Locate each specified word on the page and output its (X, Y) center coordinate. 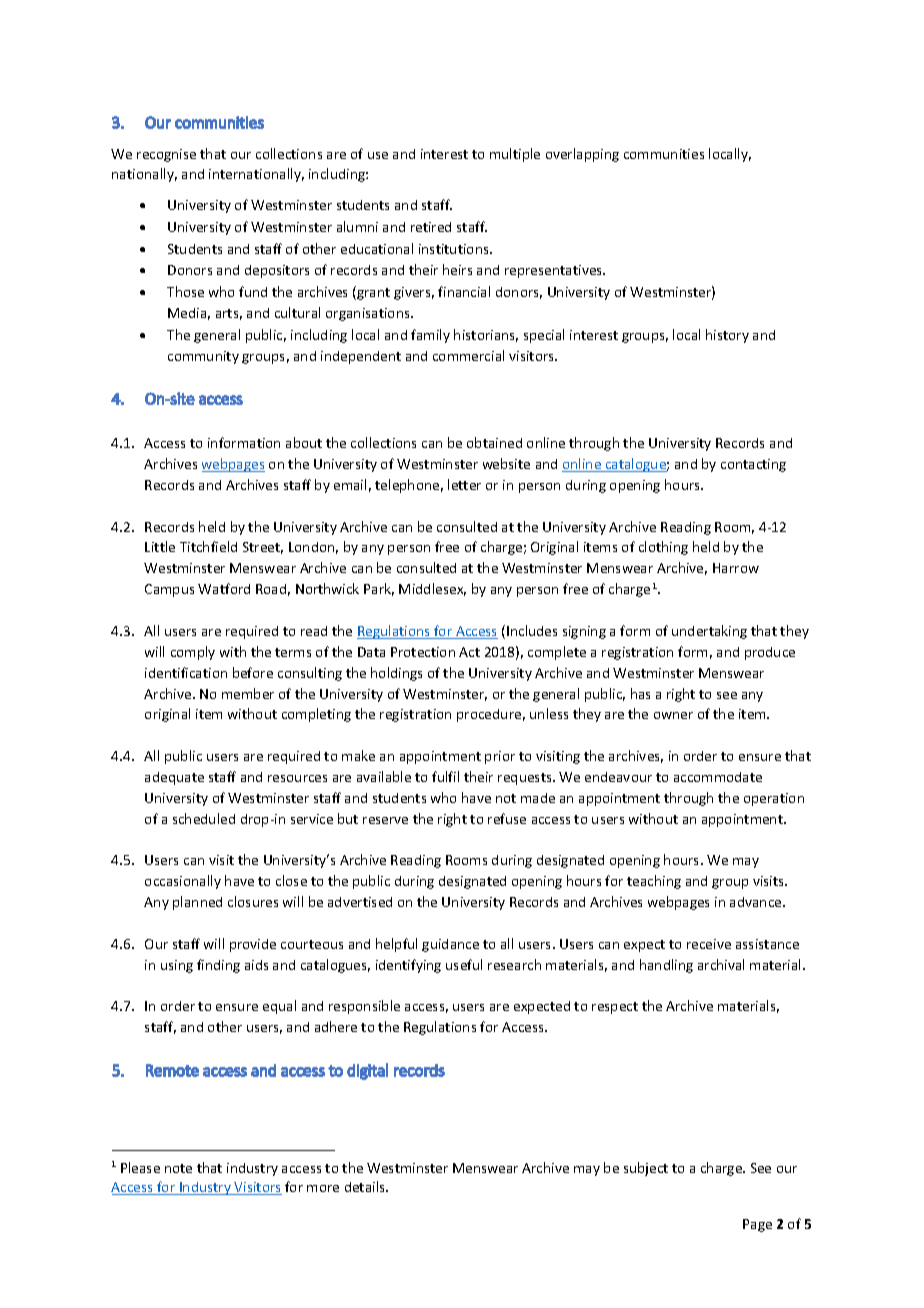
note (178, 1168)
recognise (166, 155)
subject (646, 1169)
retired (431, 227)
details (366, 1186)
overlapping (582, 155)
